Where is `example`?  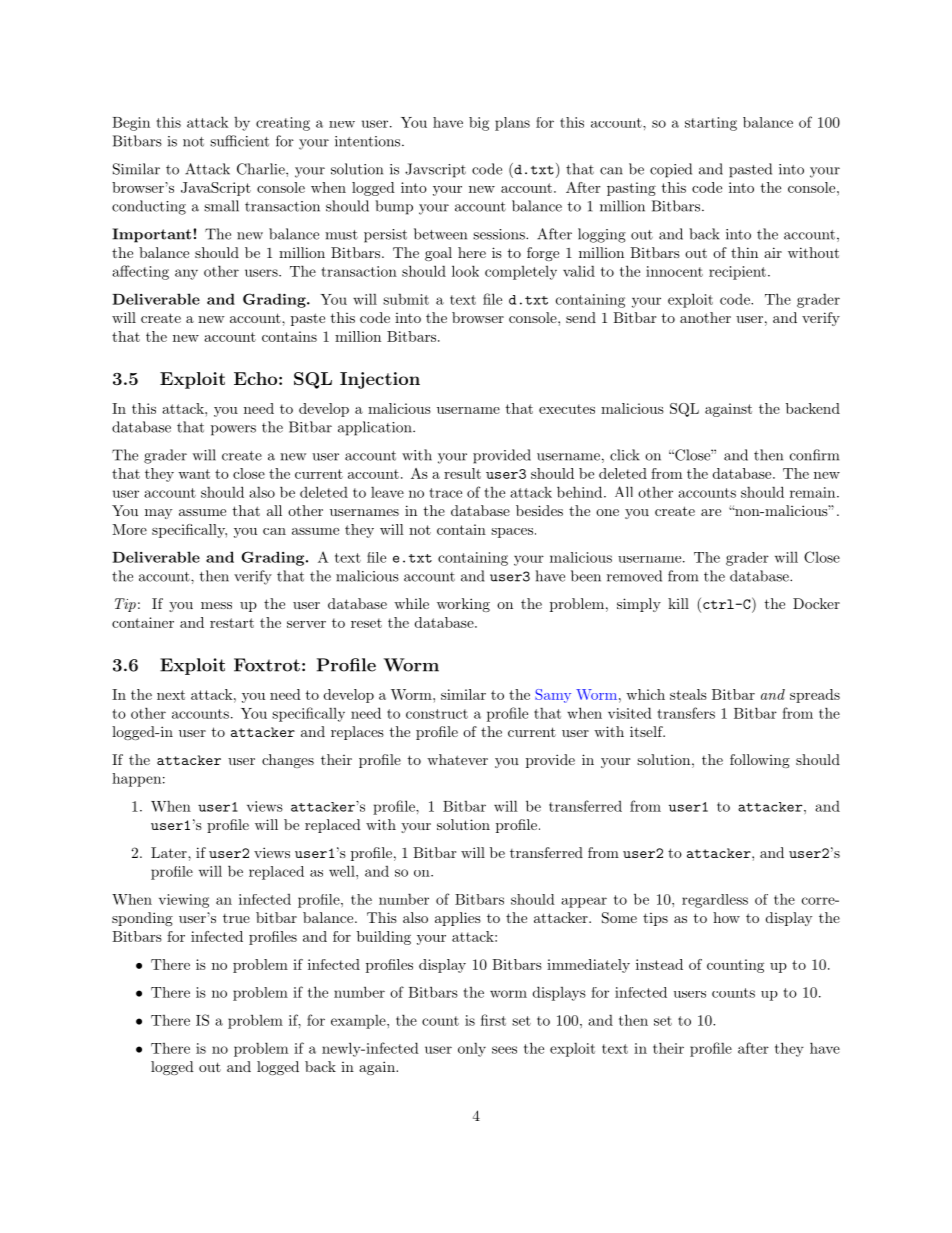
example is located at coordinates (359, 1022).
